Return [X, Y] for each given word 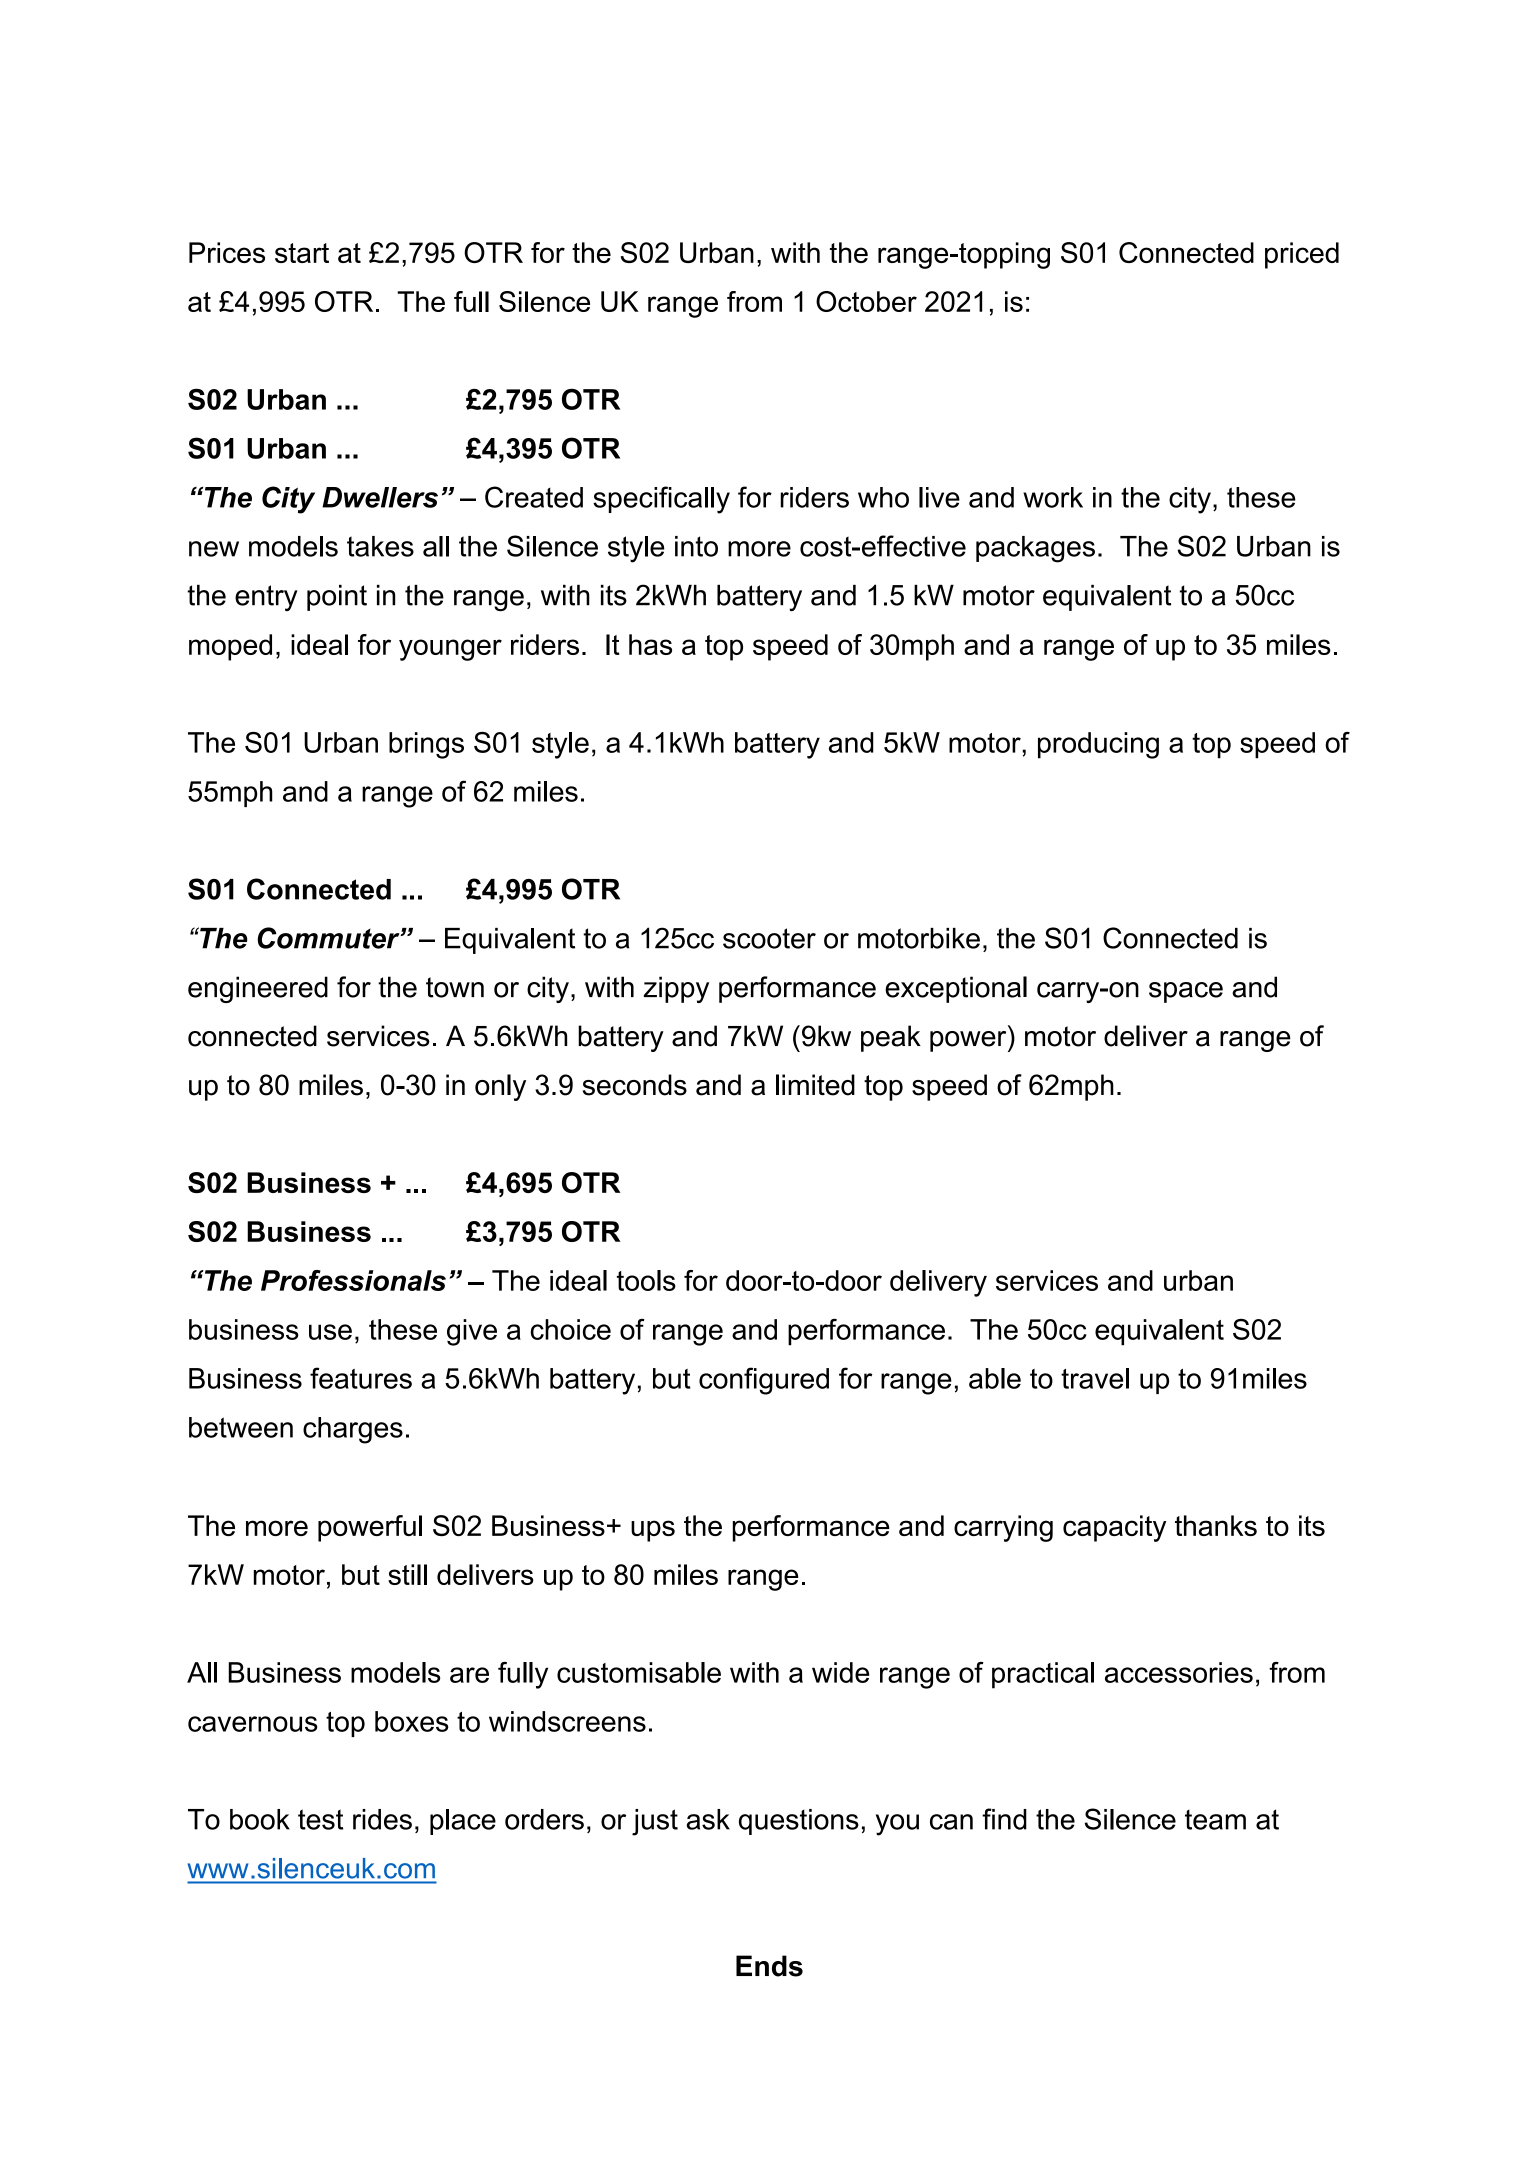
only [500, 1087]
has [650, 644]
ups [653, 1531]
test [320, 1819]
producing [1098, 745]
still [407, 1574]
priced [1302, 255]
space [1186, 992]
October [866, 301]
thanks [1216, 1525]
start [302, 253]
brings [426, 745]
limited [815, 1085]
